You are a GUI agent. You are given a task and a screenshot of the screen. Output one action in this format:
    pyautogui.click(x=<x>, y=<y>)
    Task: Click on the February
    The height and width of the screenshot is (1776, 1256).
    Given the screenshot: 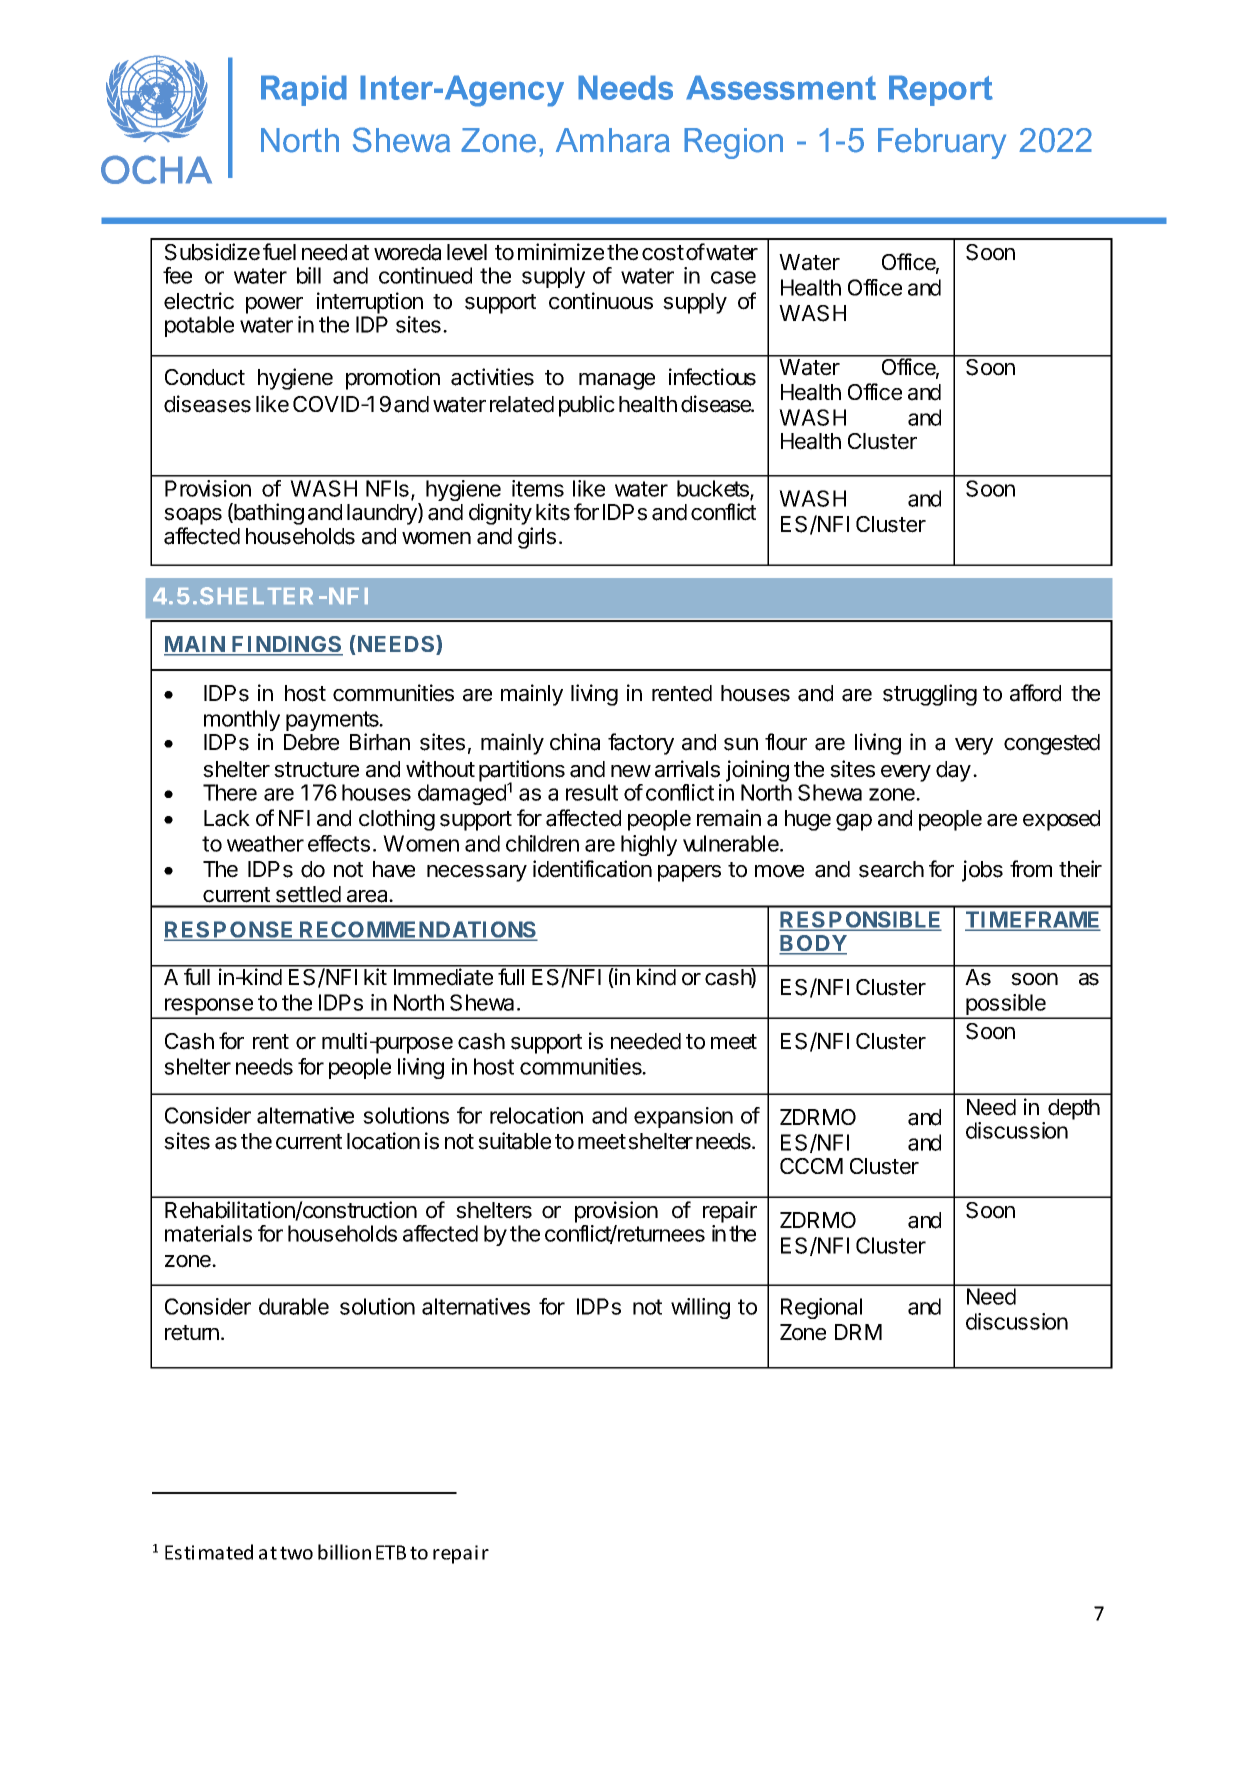 What is the action you would take?
    pyautogui.click(x=942, y=143)
